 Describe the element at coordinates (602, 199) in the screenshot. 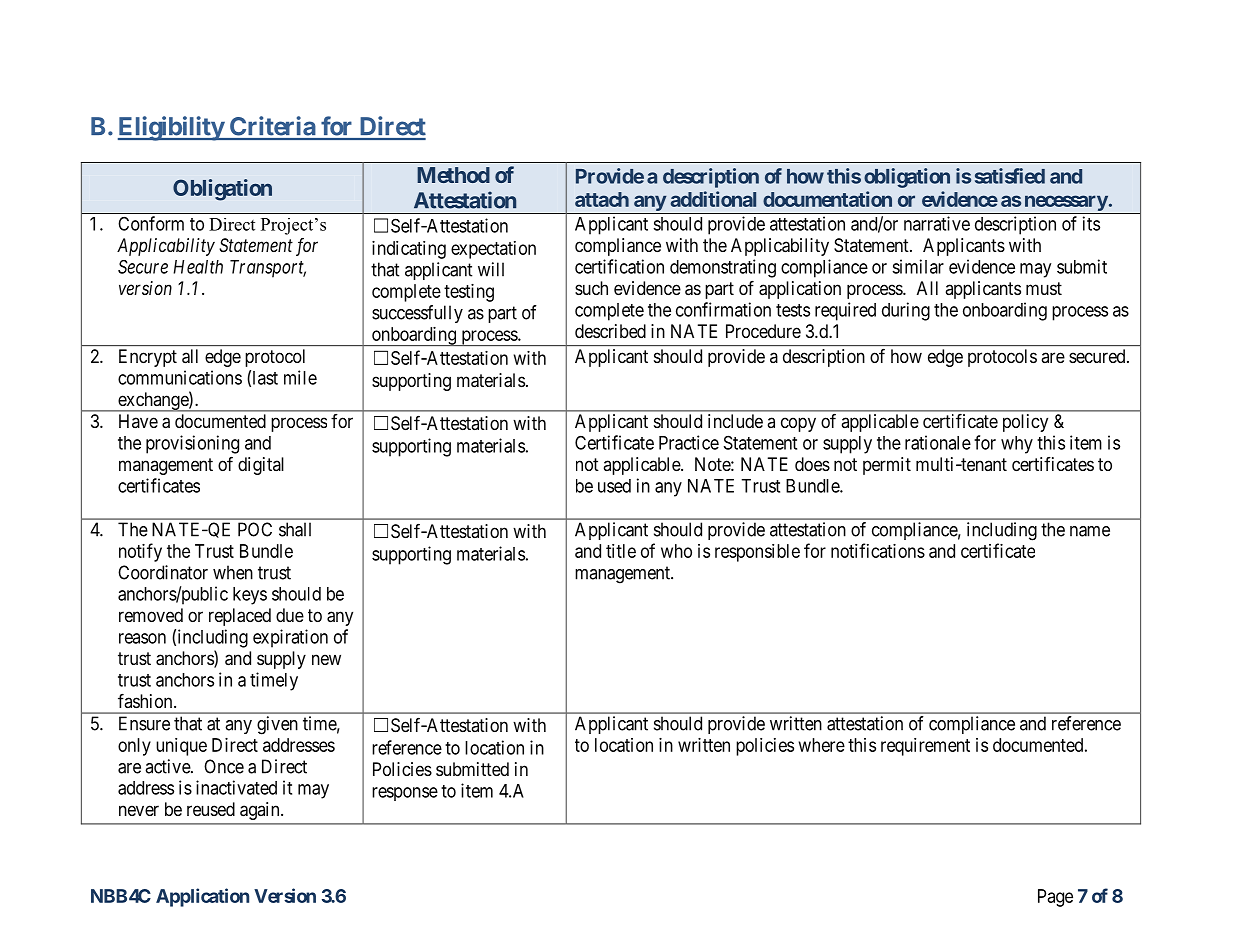

I see `attach` at that location.
